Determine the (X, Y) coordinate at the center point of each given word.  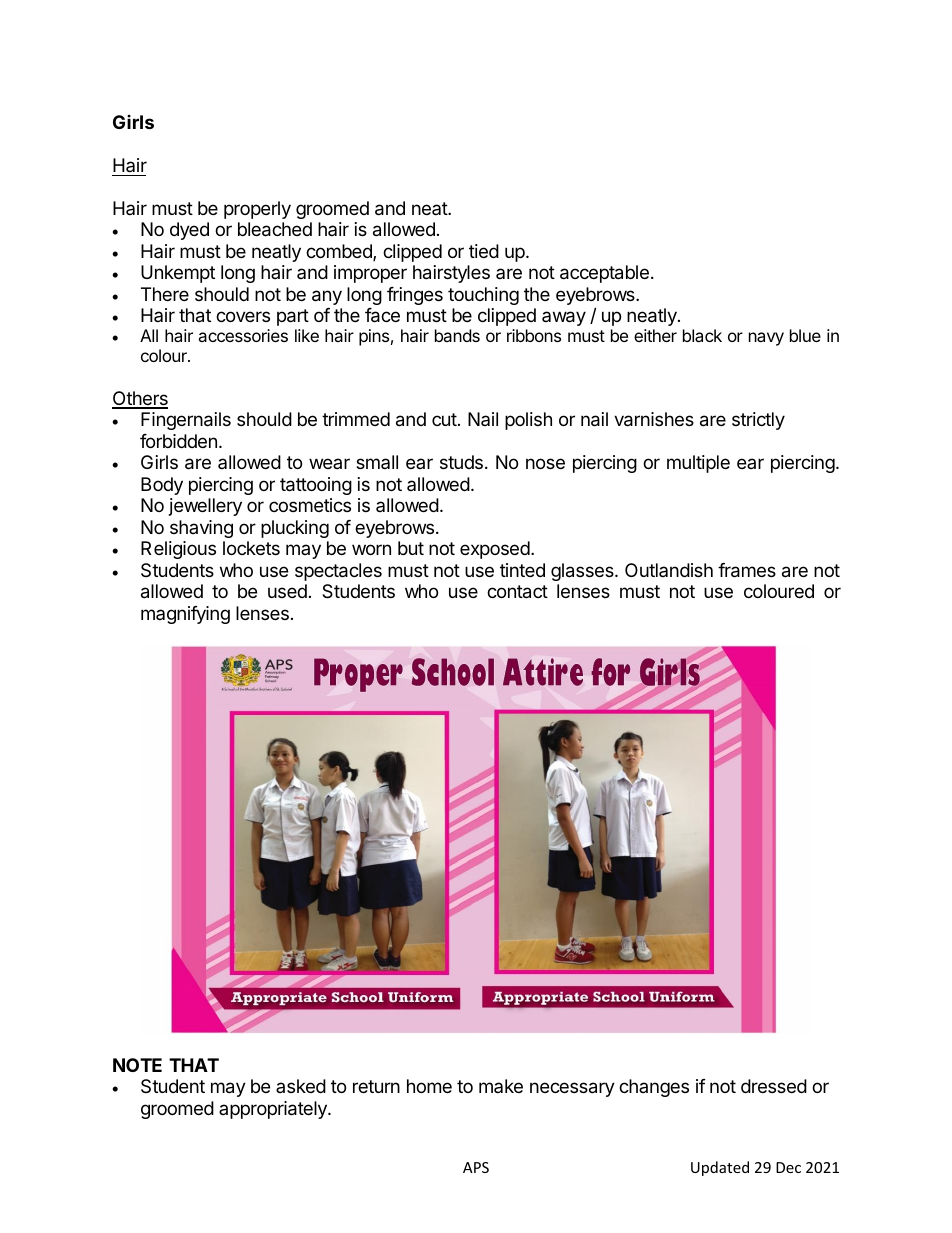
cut (444, 419)
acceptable (604, 274)
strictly (758, 421)
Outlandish (669, 570)
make (501, 1086)
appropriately (274, 1110)
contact (517, 592)
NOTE (137, 1065)
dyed (189, 231)
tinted (522, 570)
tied (484, 251)
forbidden (178, 441)
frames (747, 570)
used (287, 591)
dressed (774, 1086)
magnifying (185, 615)
